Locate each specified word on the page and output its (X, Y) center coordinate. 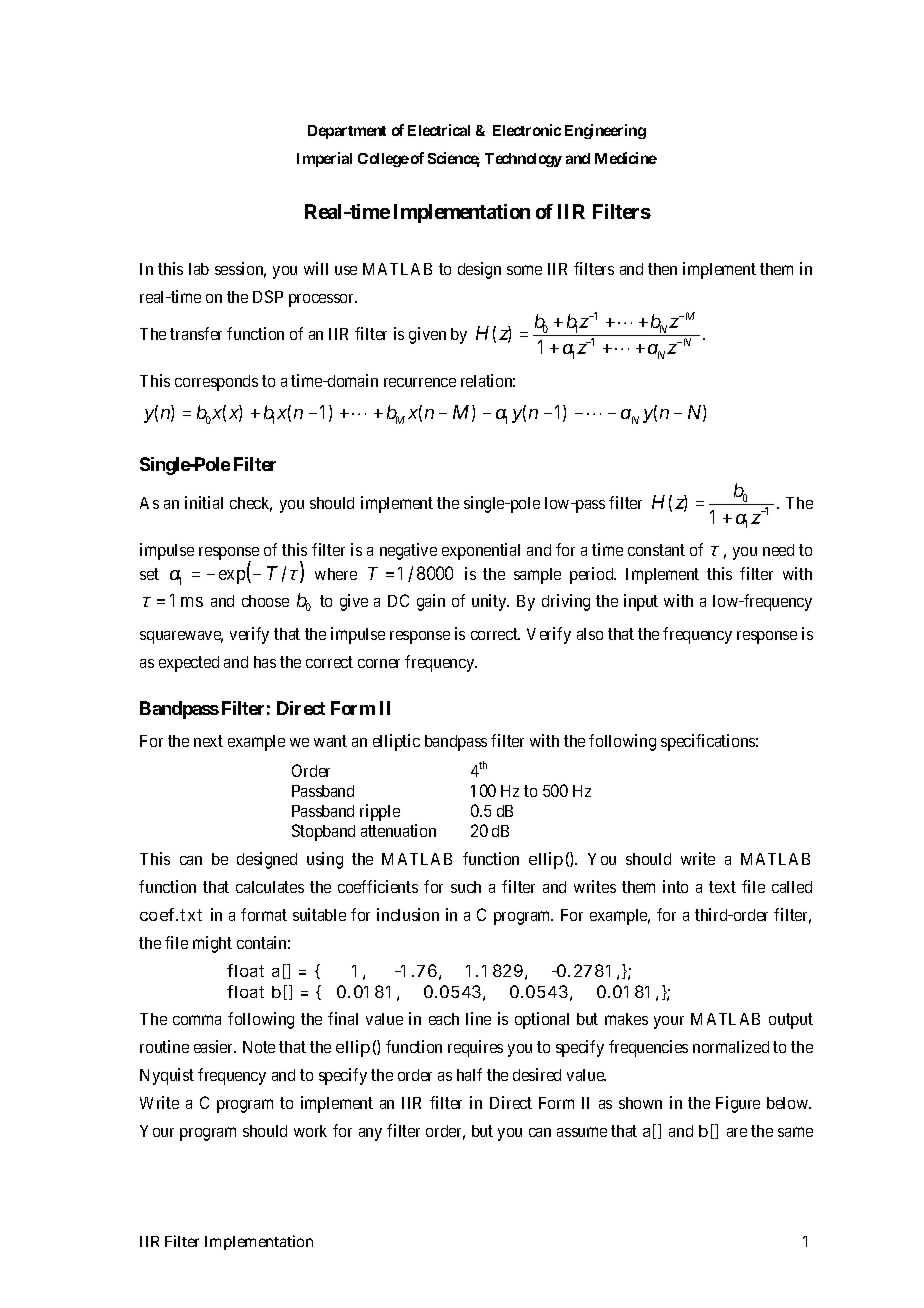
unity (490, 602)
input (641, 602)
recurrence (420, 382)
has (265, 662)
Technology (523, 160)
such (466, 887)
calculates (270, 887)
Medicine (626, 158)
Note (259, 1047)
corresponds (216, 383)
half (469, 1074)
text (722, 887)
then (662, 269)
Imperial (324, 159)
